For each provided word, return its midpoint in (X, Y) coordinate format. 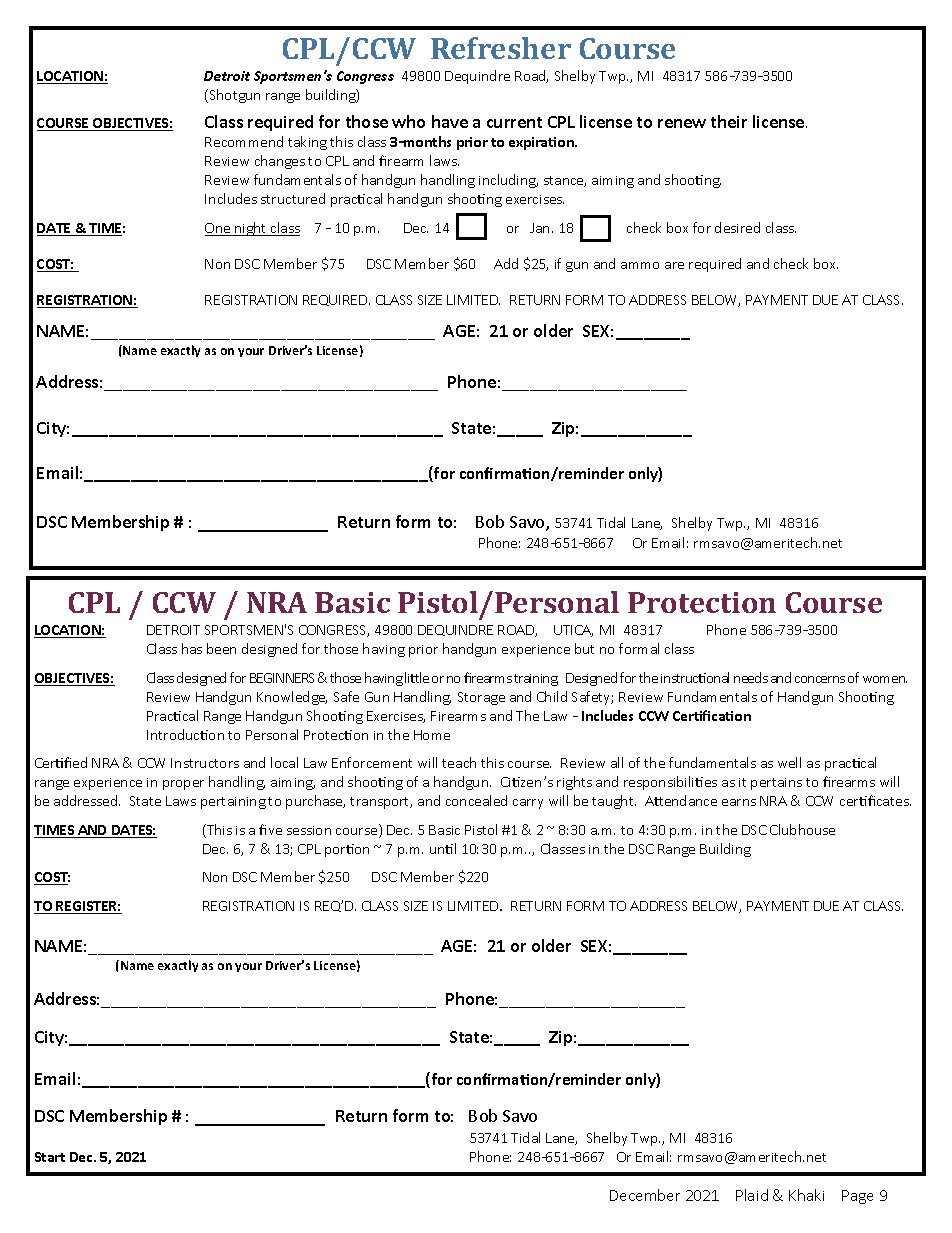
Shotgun (235, 96)
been (221, 648)
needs (751, 677)
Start (50, 1157)
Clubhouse (802, 829)
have (450, 121)
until (443, 848)
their (729, 121)
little (417, 677)
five (270, 829)
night (251, 229)
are (674, 265)
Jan (539, 228)
